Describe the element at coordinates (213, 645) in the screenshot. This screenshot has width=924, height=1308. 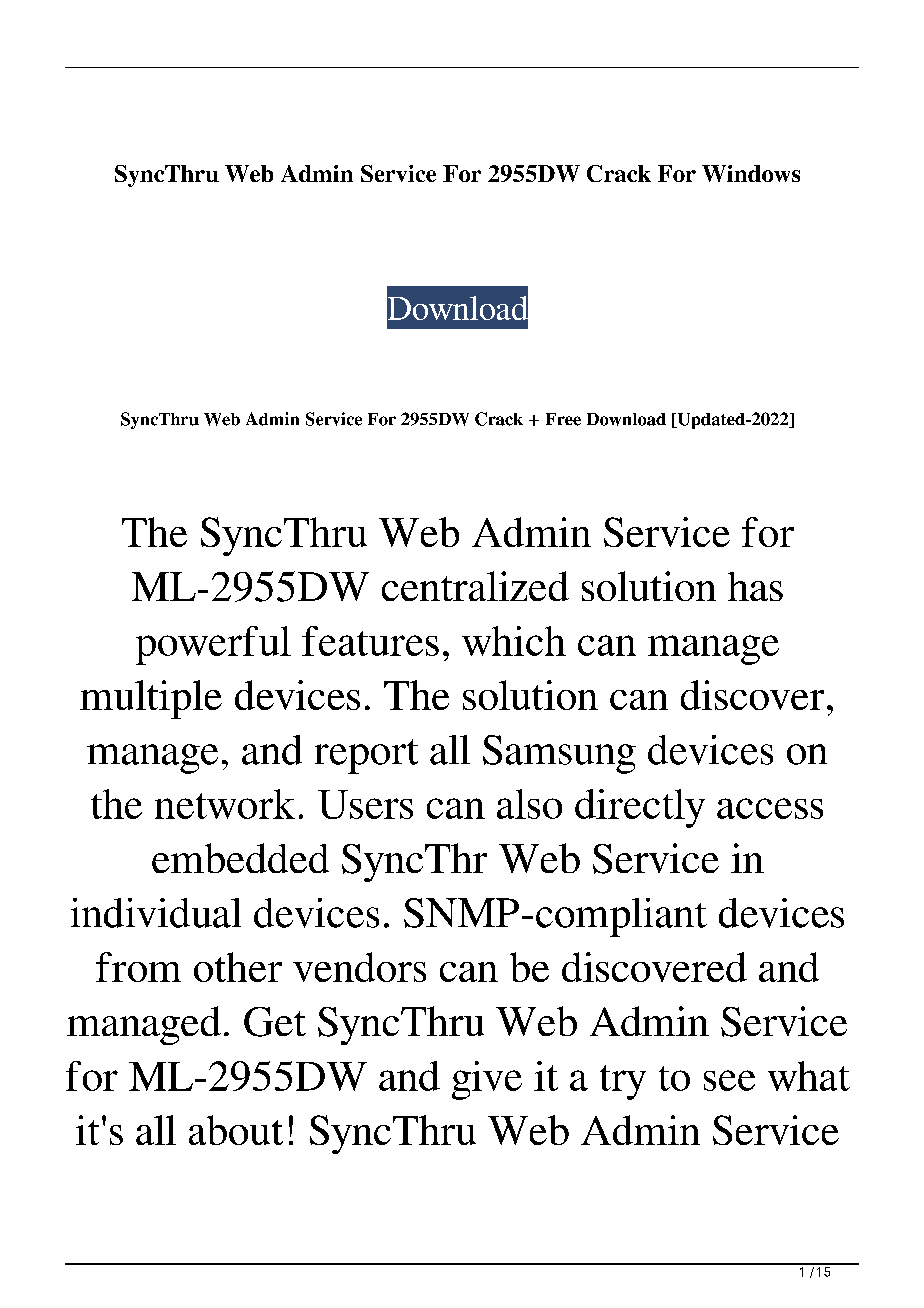
I see `powerful` at that location.
